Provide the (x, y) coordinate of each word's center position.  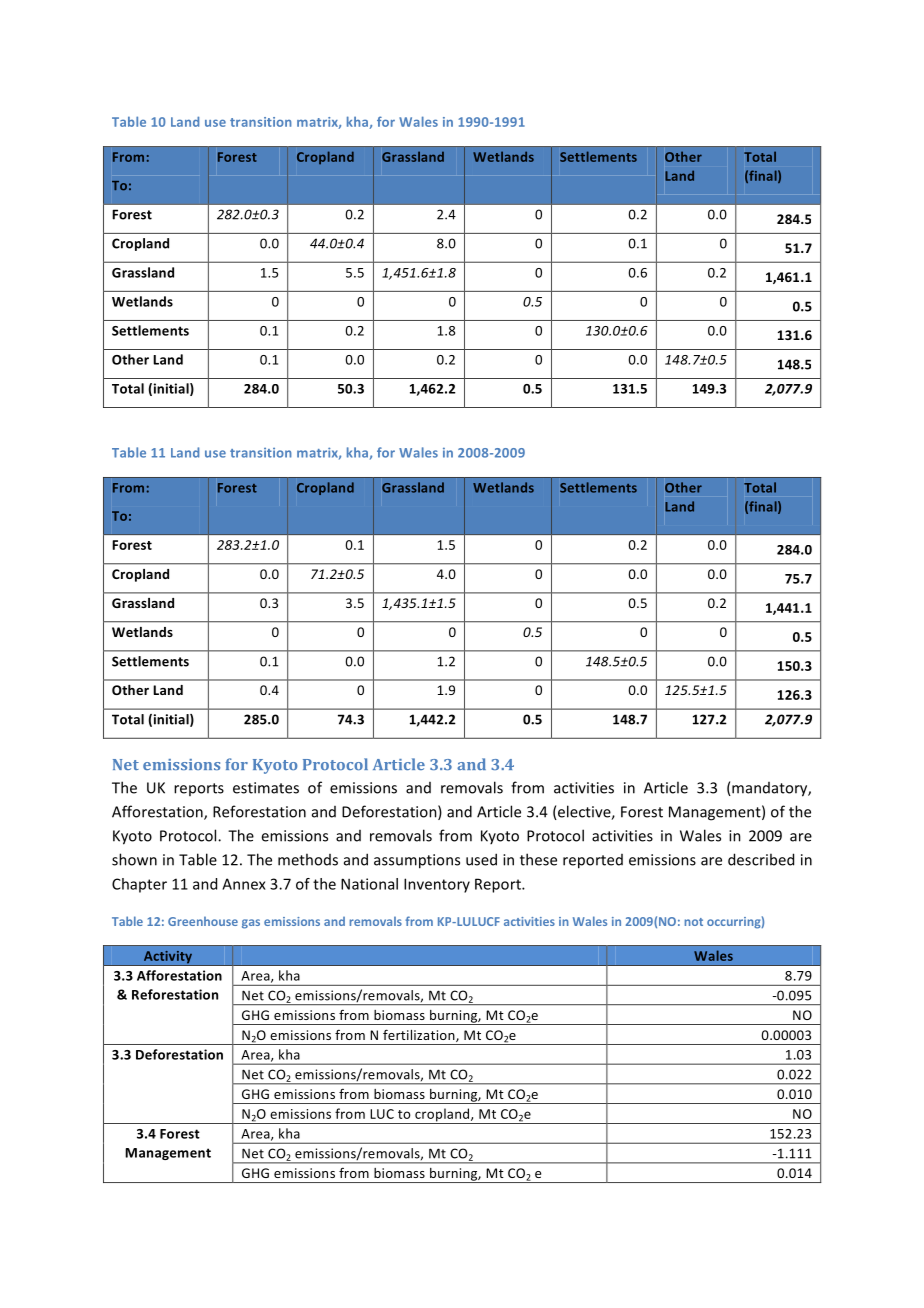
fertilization (420, 1035)
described (761, 859)
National (369, 884)
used (481, 859)
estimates (266, 788)
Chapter (139, 885)
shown (134, 859)
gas (251, 924)
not (694, 922)
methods (308, 859)
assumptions (417, 861)
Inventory (437, 885)
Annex (244, 884)
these (538, 859)
